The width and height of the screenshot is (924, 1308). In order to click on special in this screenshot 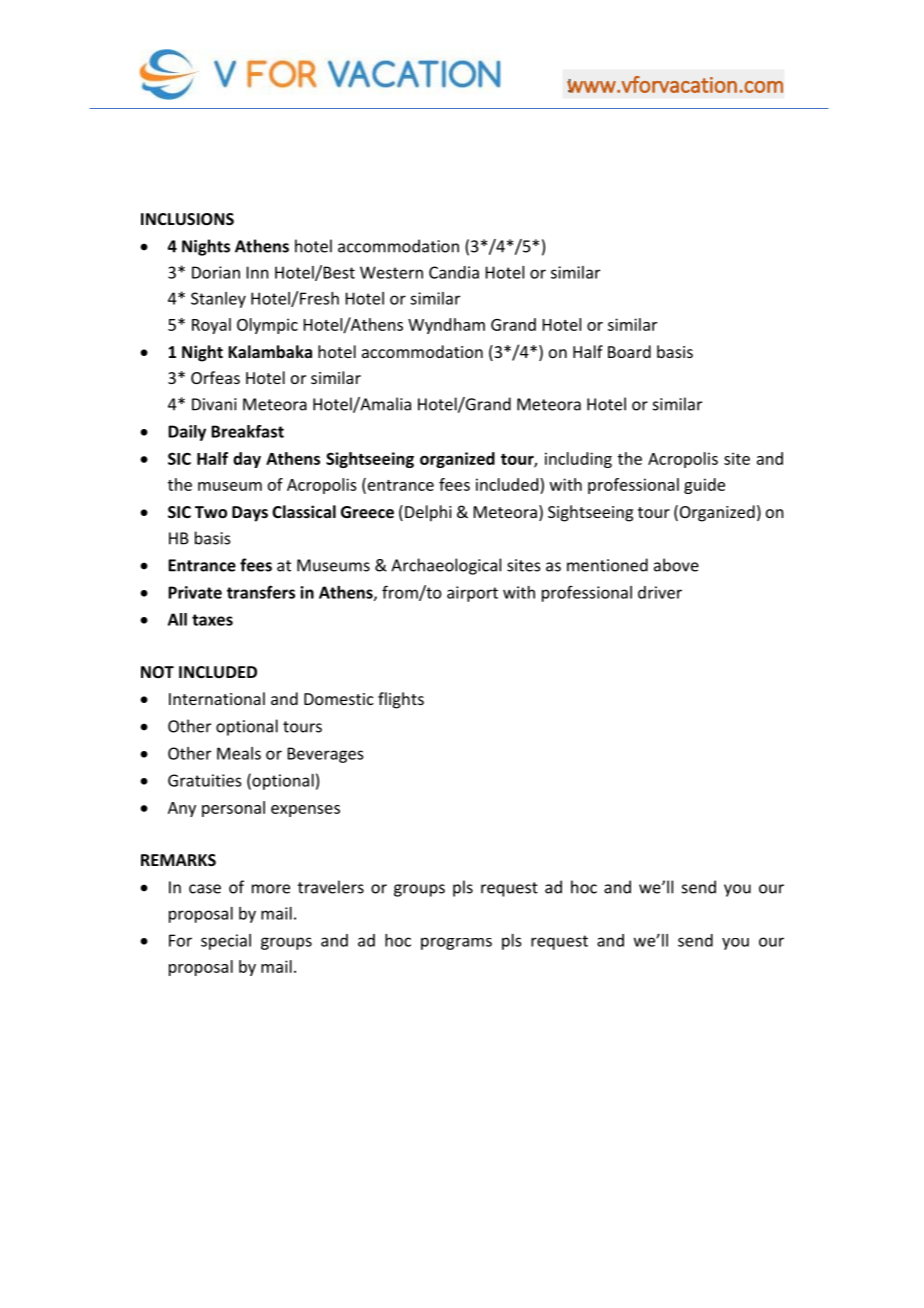, I will do `click(226, 942)`.
